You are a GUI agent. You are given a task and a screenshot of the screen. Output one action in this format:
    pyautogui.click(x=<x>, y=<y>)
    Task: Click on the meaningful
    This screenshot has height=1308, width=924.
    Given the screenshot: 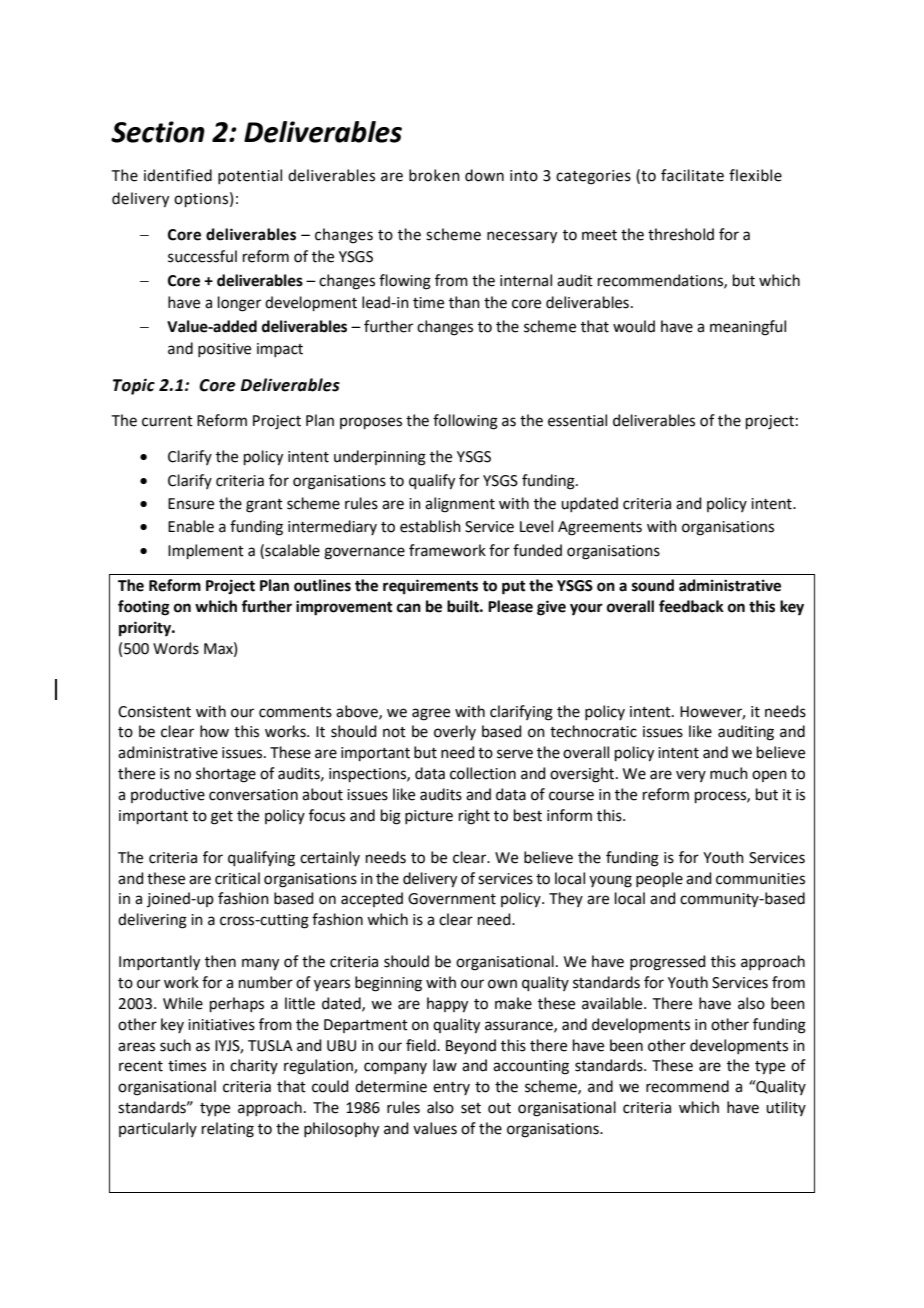 What is the action you would take?
    pyautogui.click(x=748, y=328)
